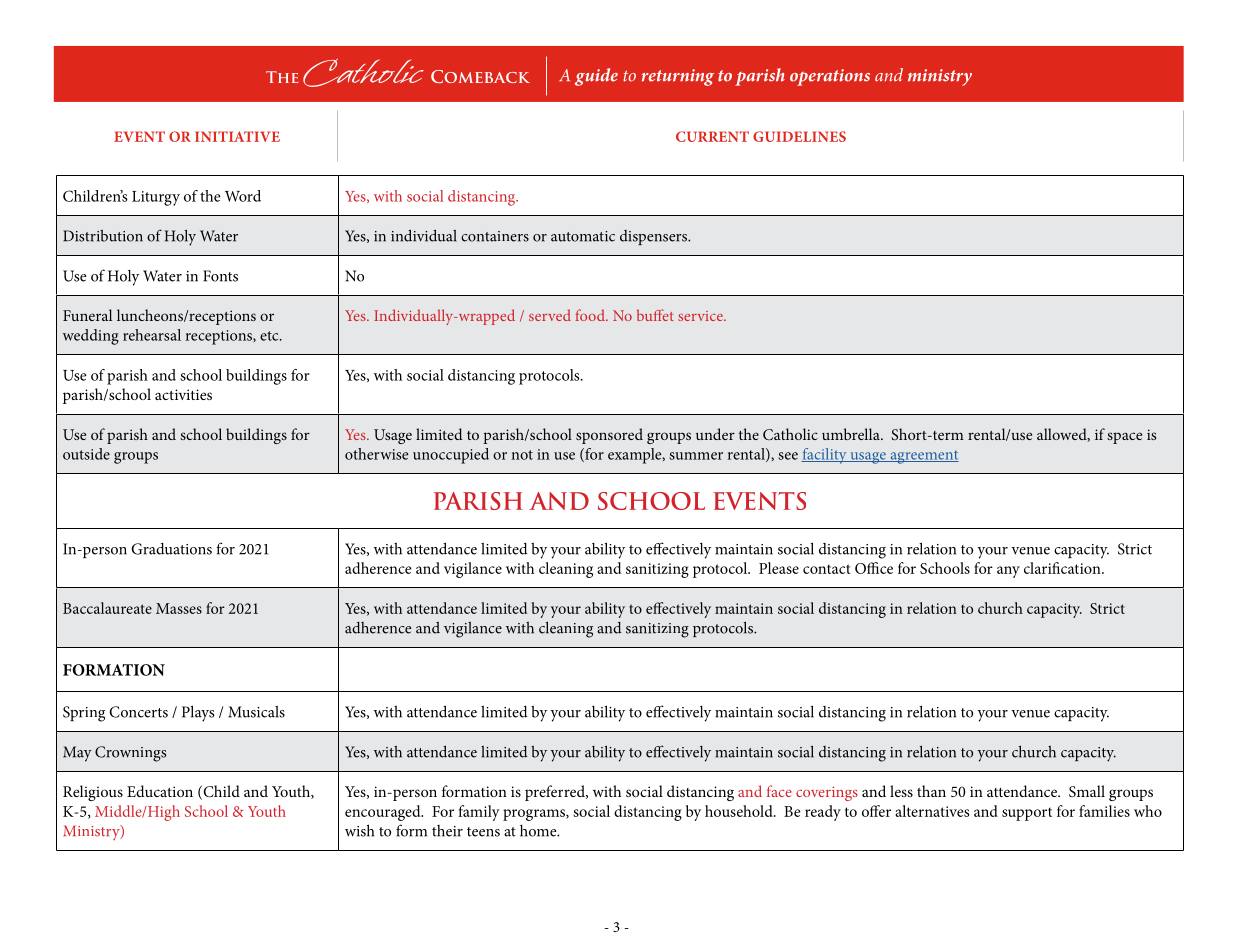  Describe the element at coordinates (678, 77) in the document. I see `returning` at that location.
